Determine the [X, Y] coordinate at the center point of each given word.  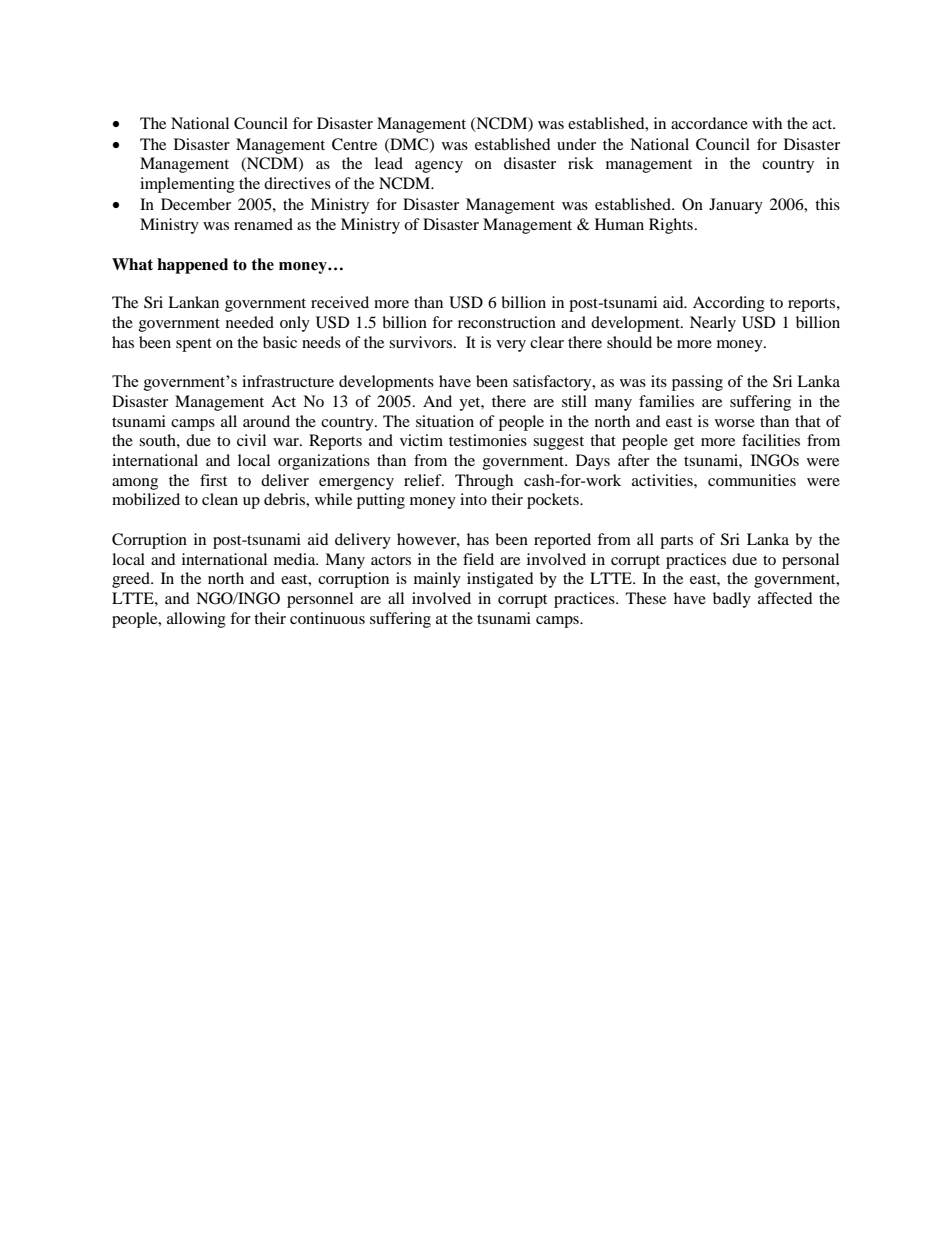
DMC [409, 145]
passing [697, 383]
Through [484, 482]
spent [194, 345]
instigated [500, 580]
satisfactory [553, 383]
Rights [671, 226]
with [767, 123]
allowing [196, 620]
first [213, 480]
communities [752, 480]
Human [619, 224]
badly [732, 600]
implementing [187, 185]
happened [192, 266]
